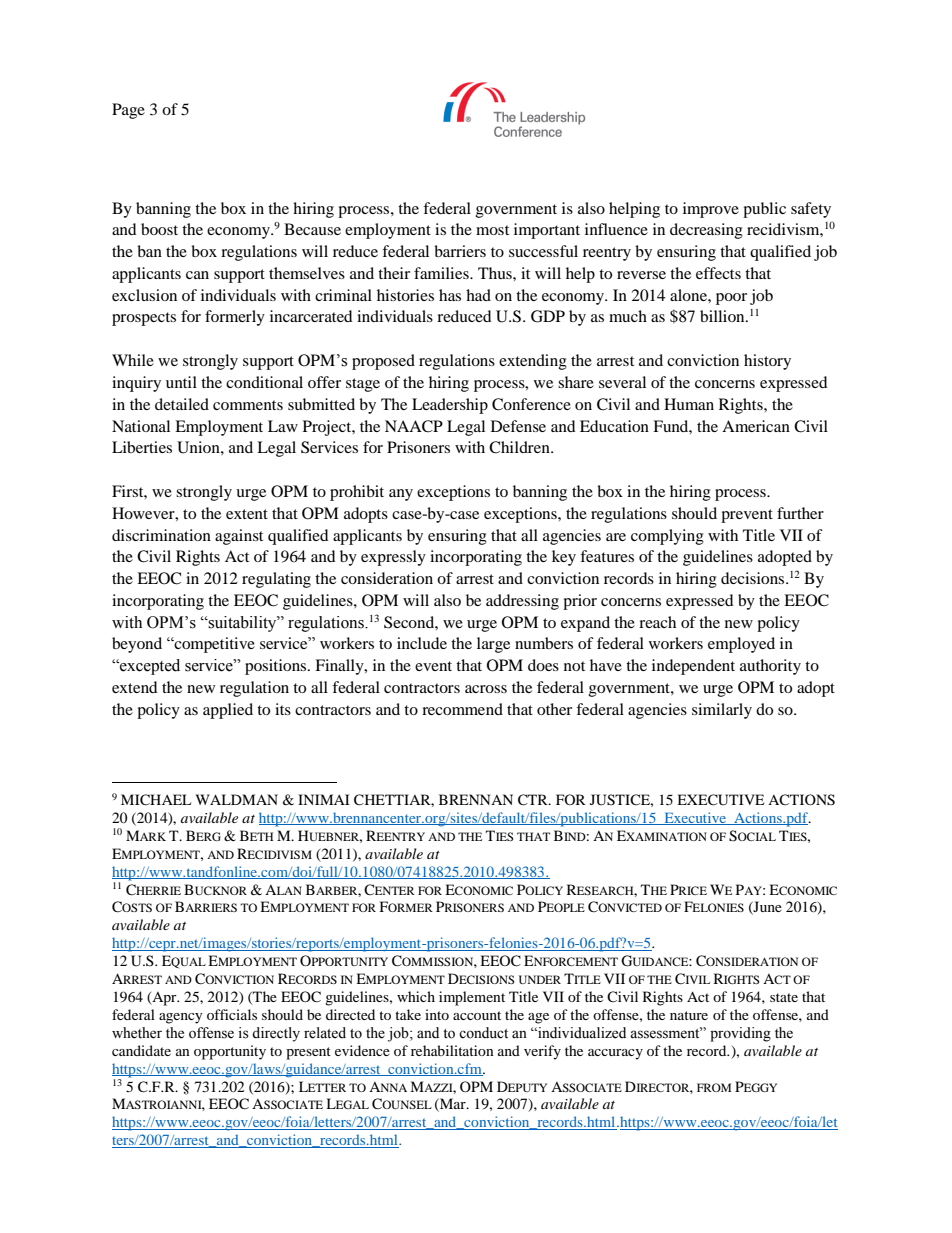 This screenshot has height=1233, width=952. I want to click on agency, so click(181, 1018).
